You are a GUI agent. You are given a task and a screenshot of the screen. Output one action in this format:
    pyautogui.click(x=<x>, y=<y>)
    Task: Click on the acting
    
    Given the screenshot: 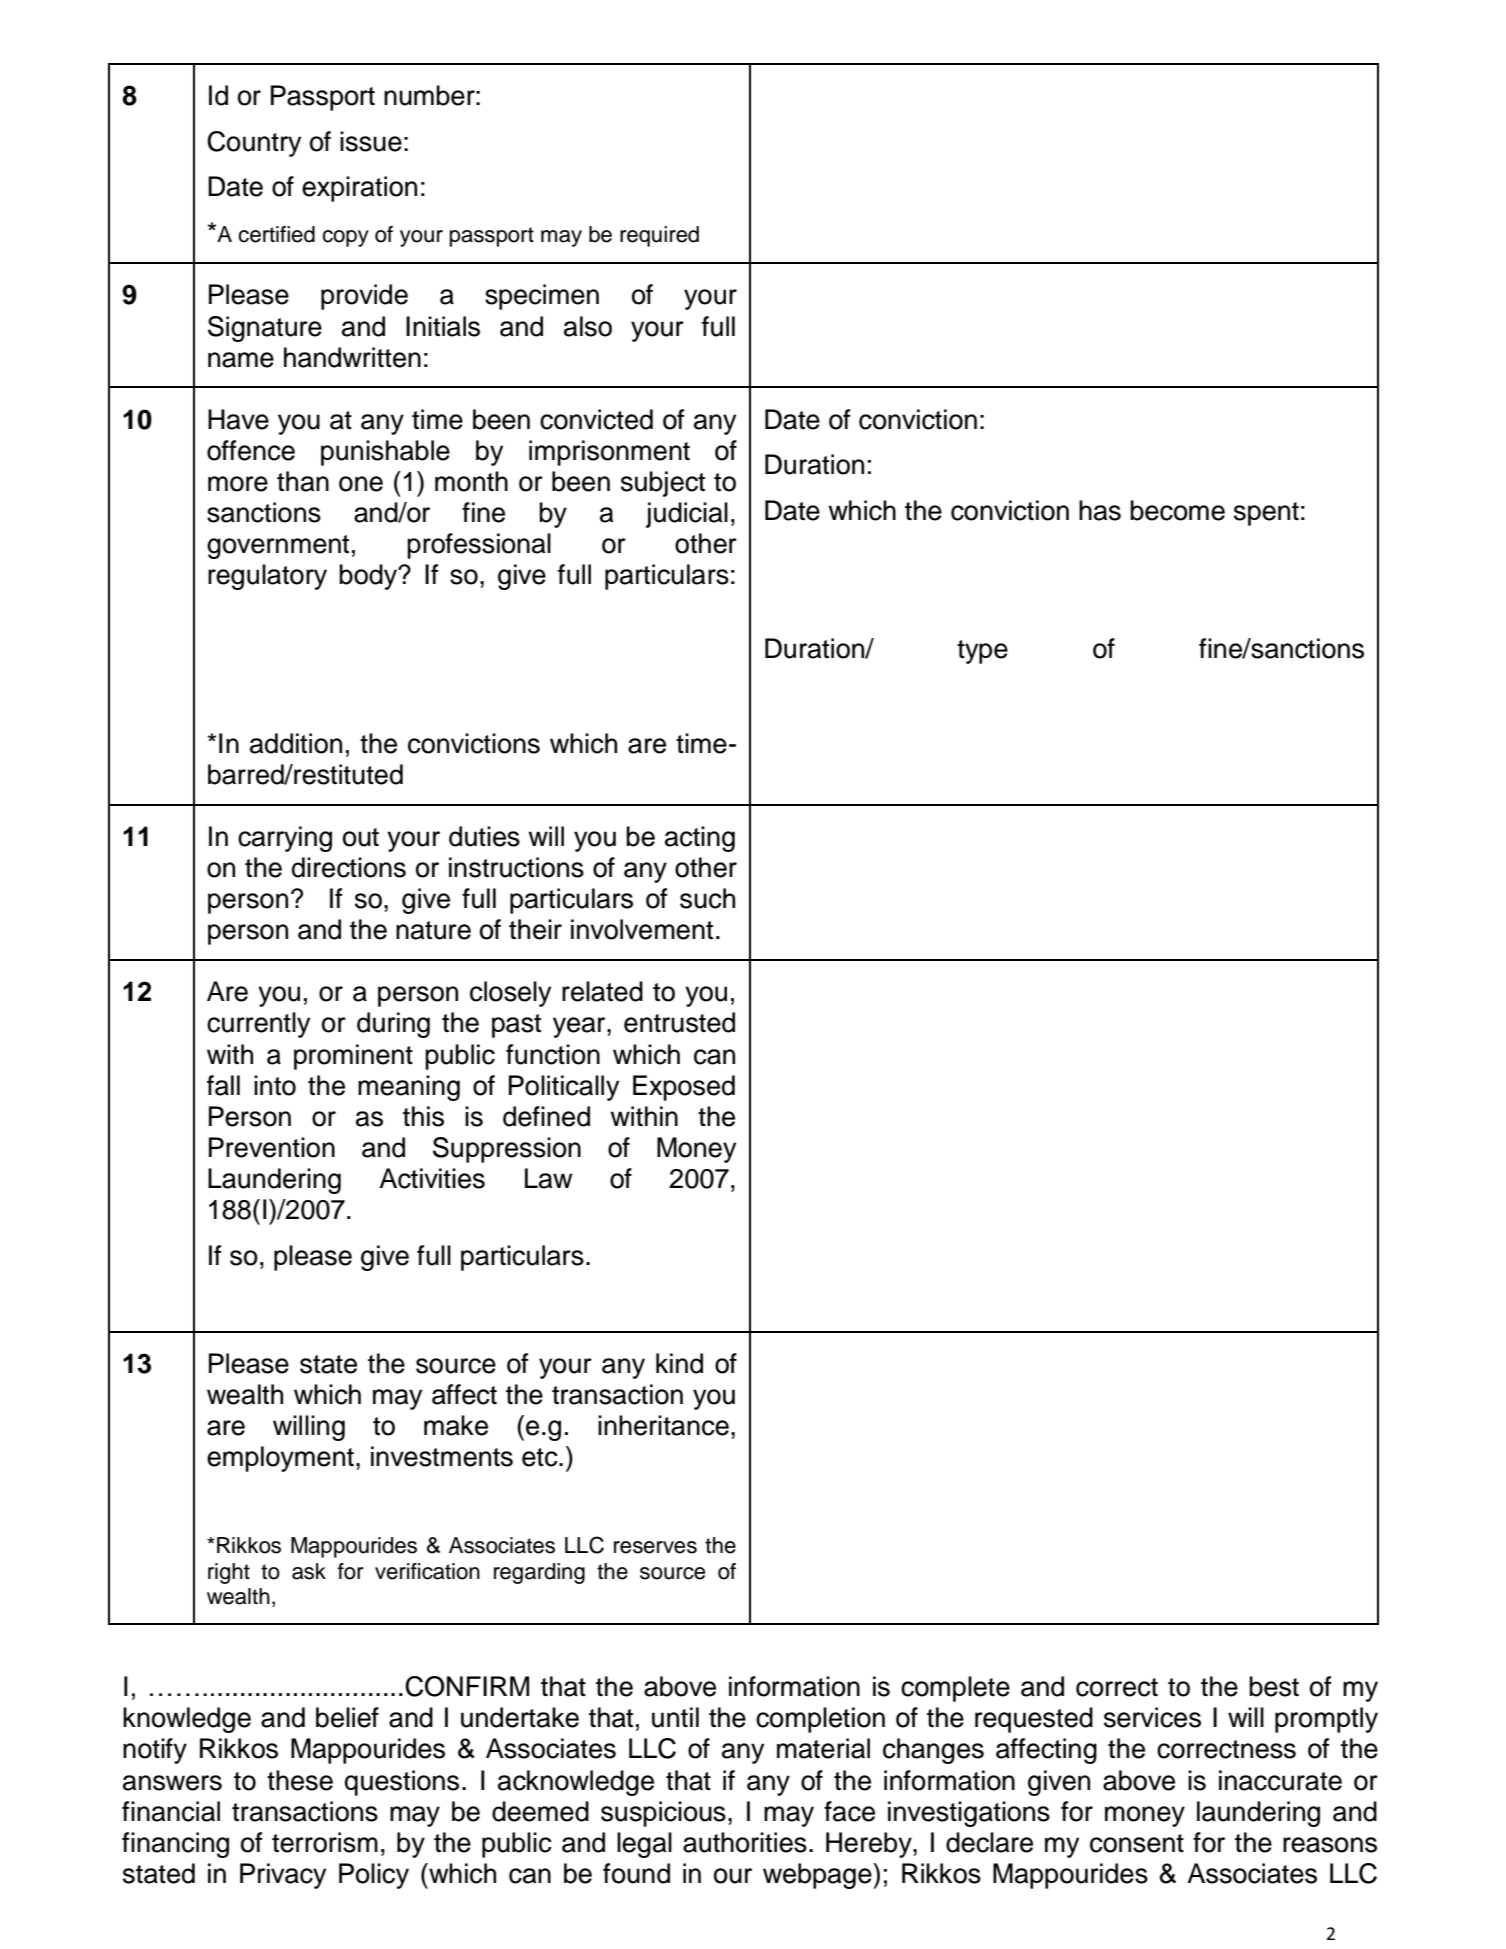 What is the action you would take?
    pyautogui.click(x=700, y=839)
